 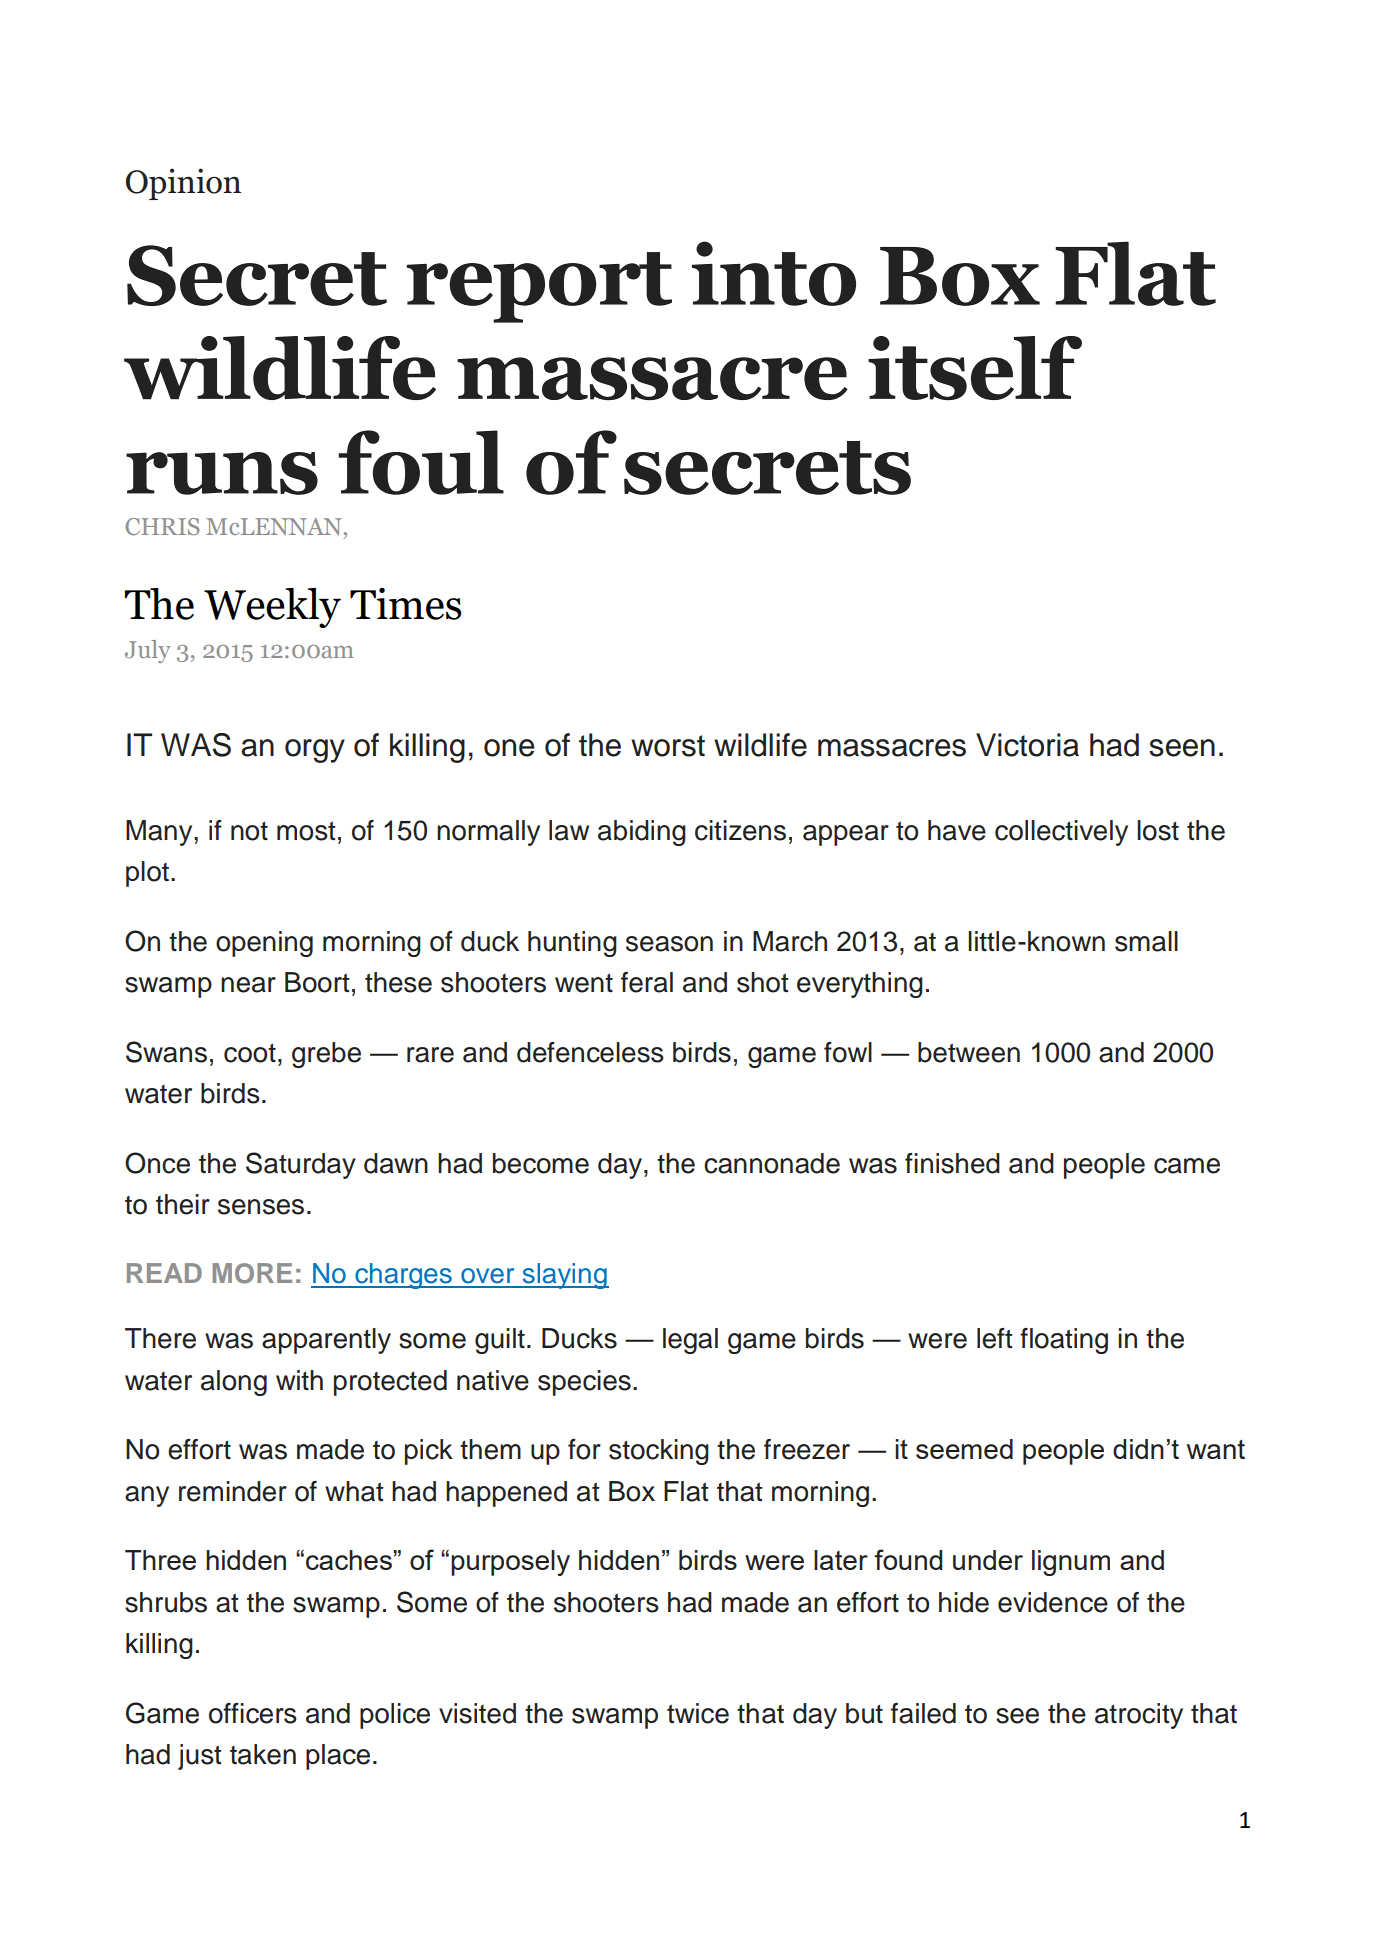 What do you see at coordinates (690, 1341) in the screenshot?
I see `legal` at bounding box center [690, 1341].
